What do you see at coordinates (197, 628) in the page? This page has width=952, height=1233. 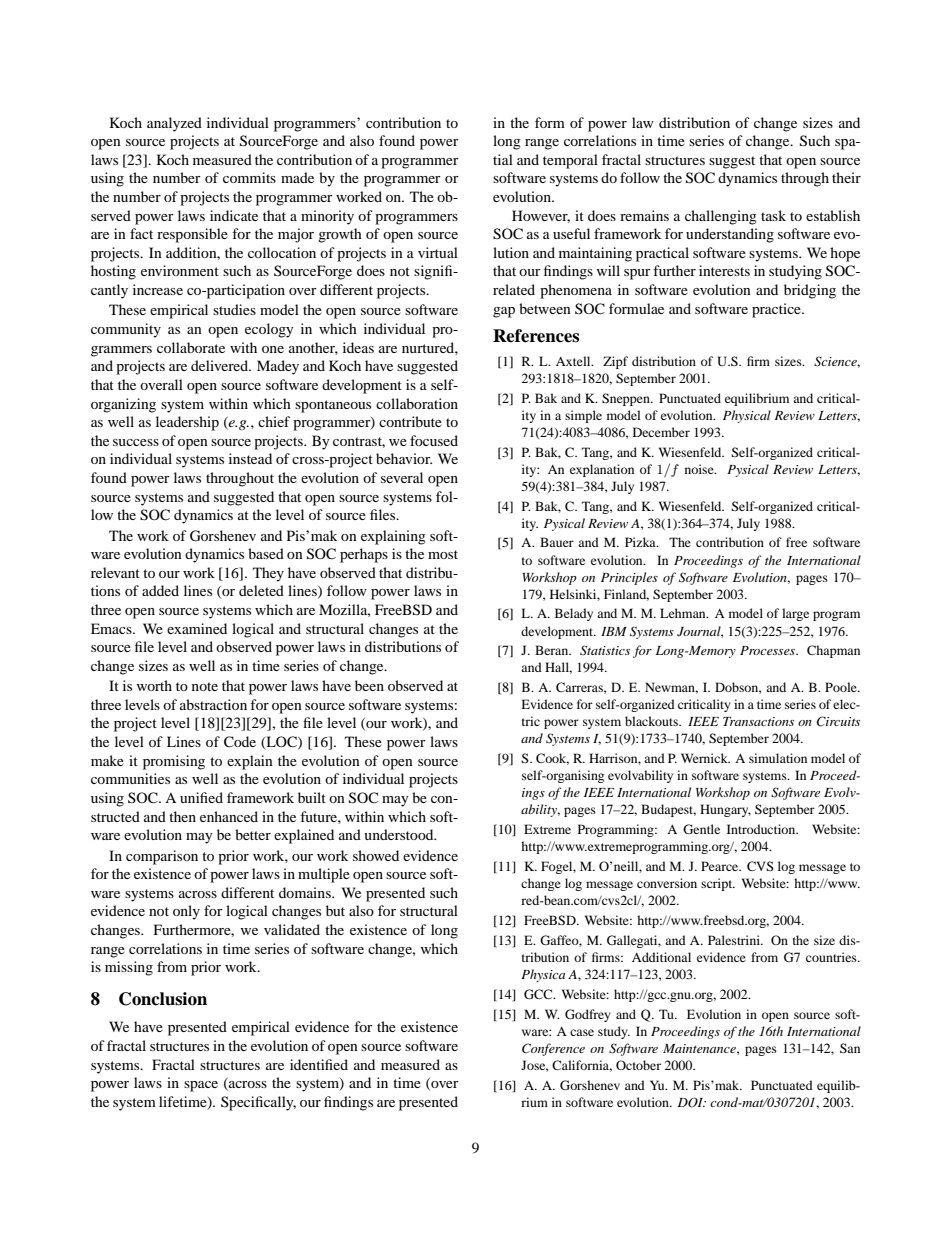 I see `examined` at bounding box center [197, 628].
